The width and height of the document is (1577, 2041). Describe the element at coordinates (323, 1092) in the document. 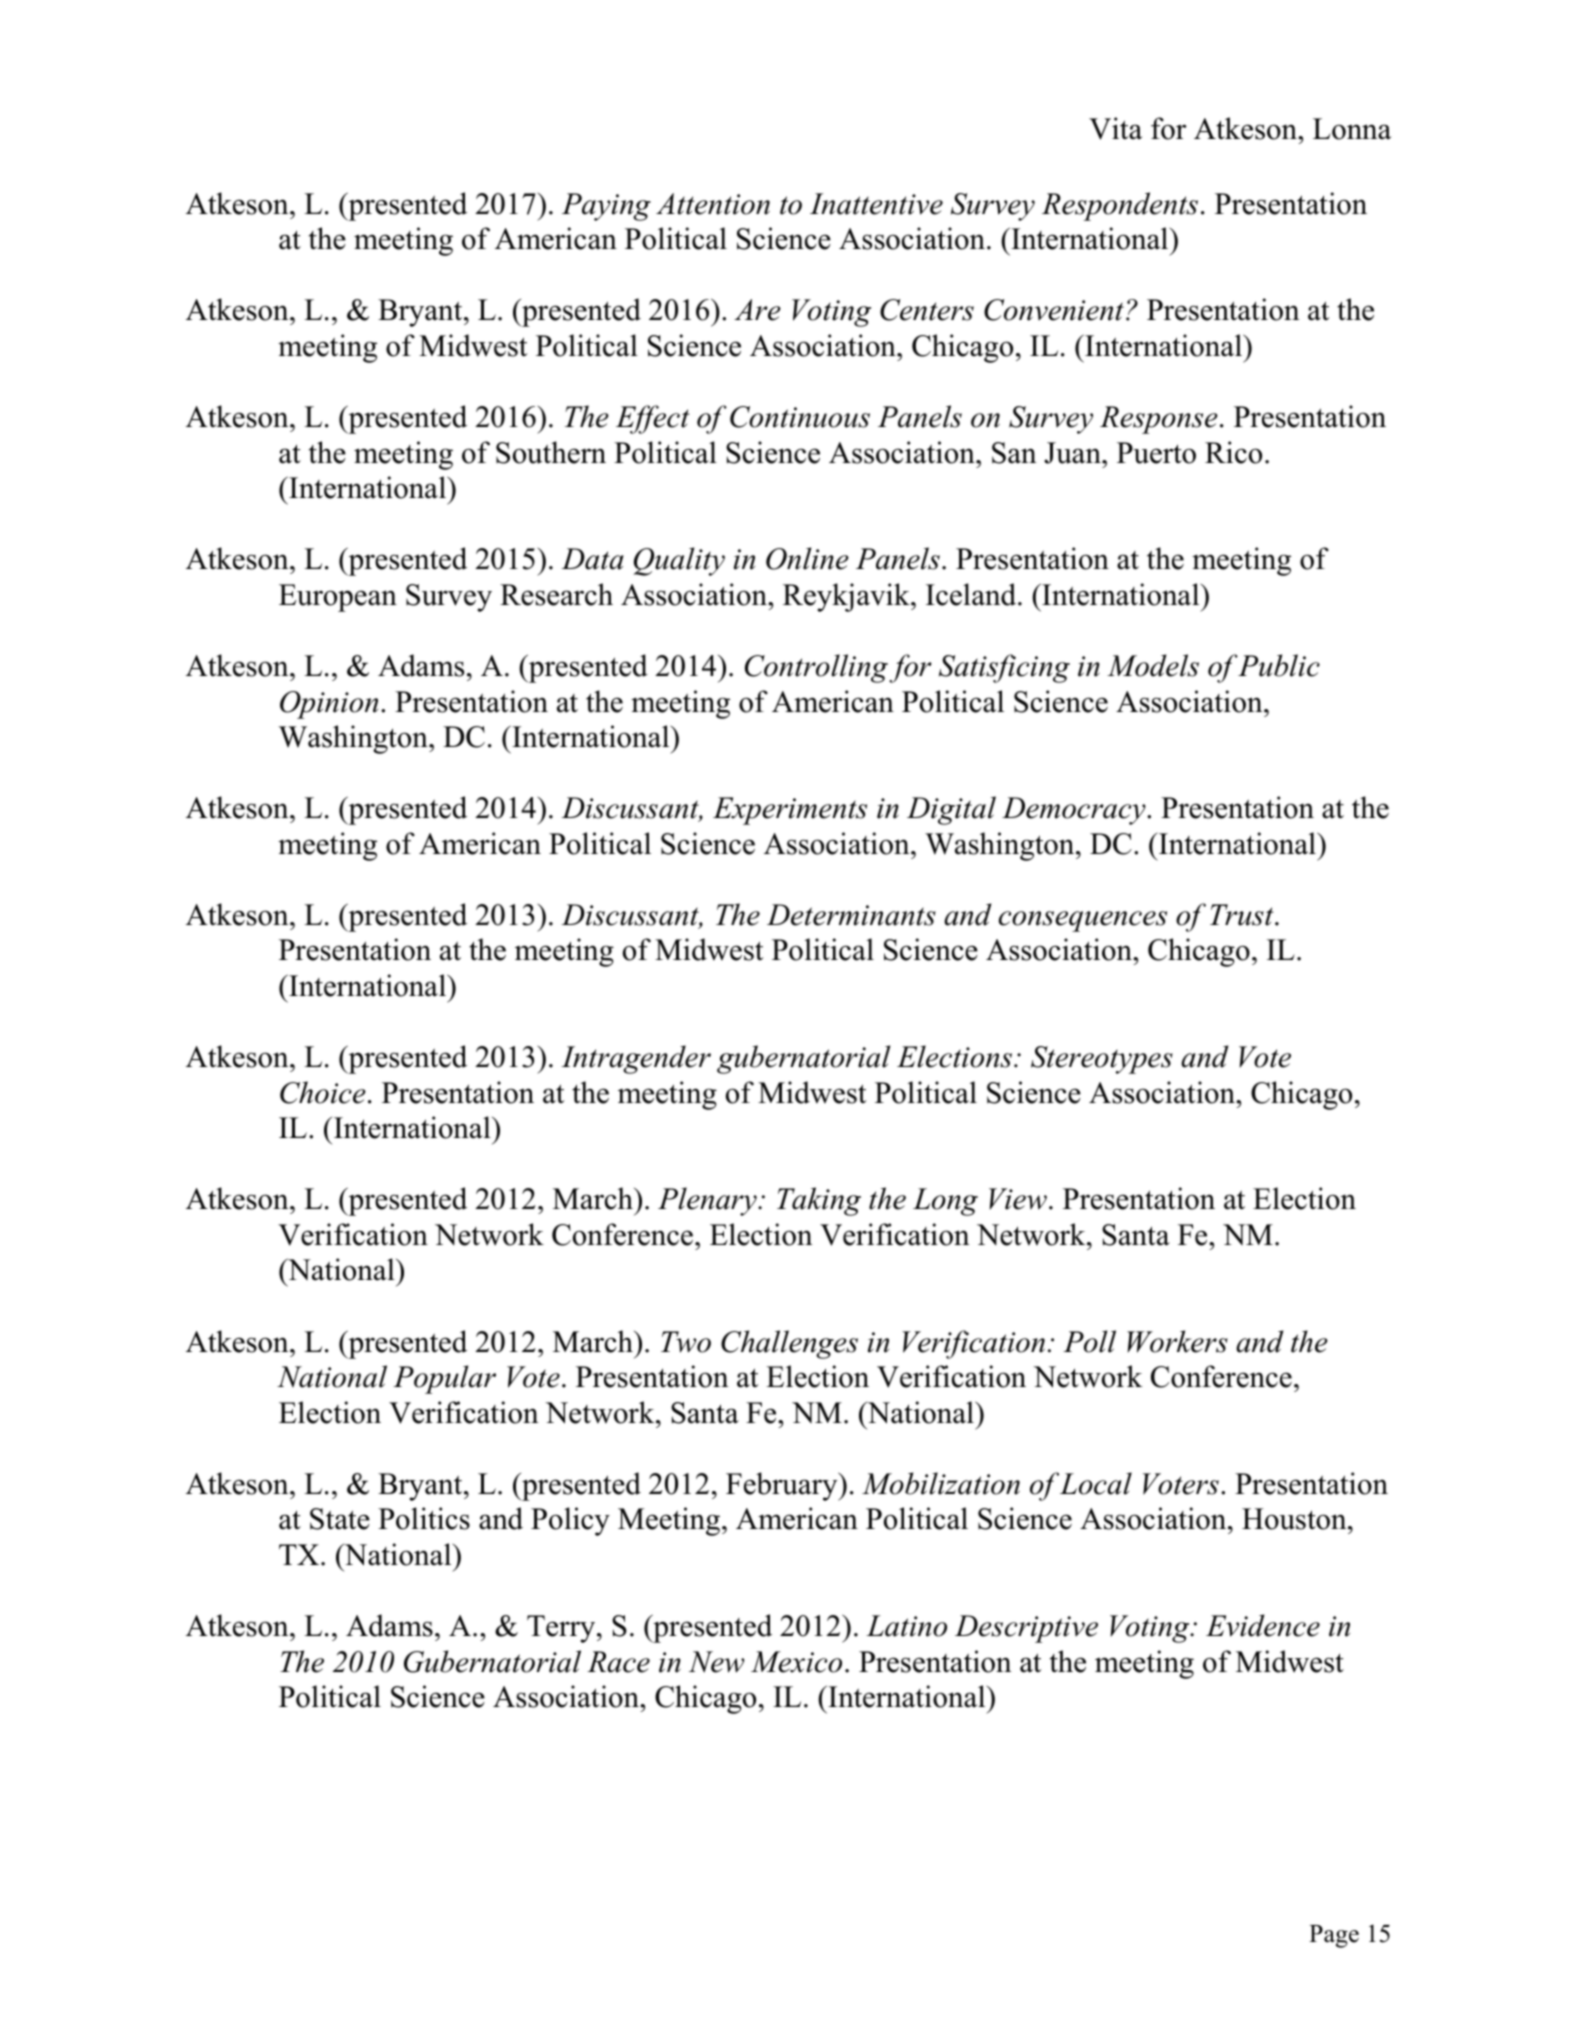

I see `Choice` at that location.
